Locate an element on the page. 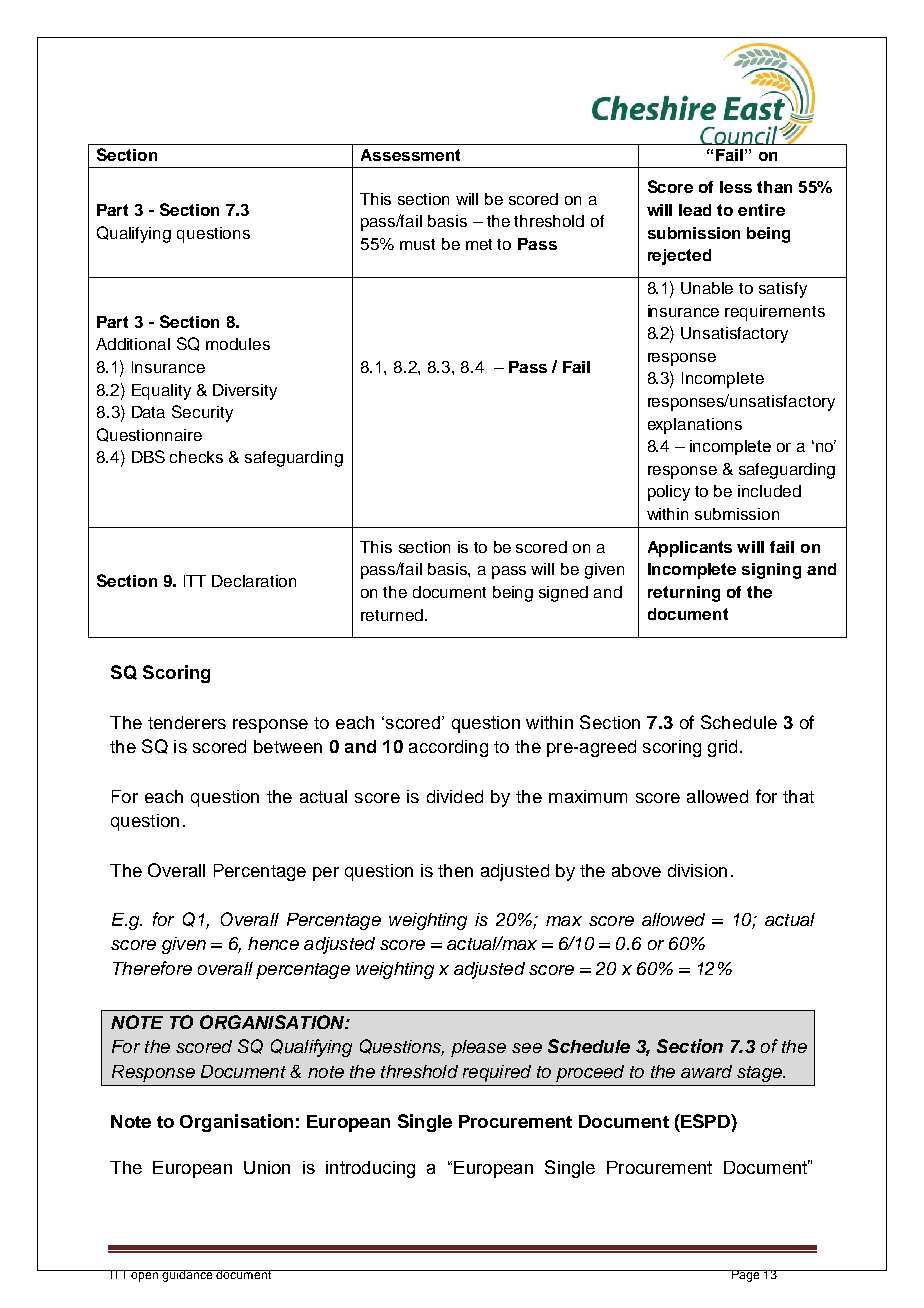 The width and height of the image is (924, 1308). Therefore is located at coordinates (152, 968).
